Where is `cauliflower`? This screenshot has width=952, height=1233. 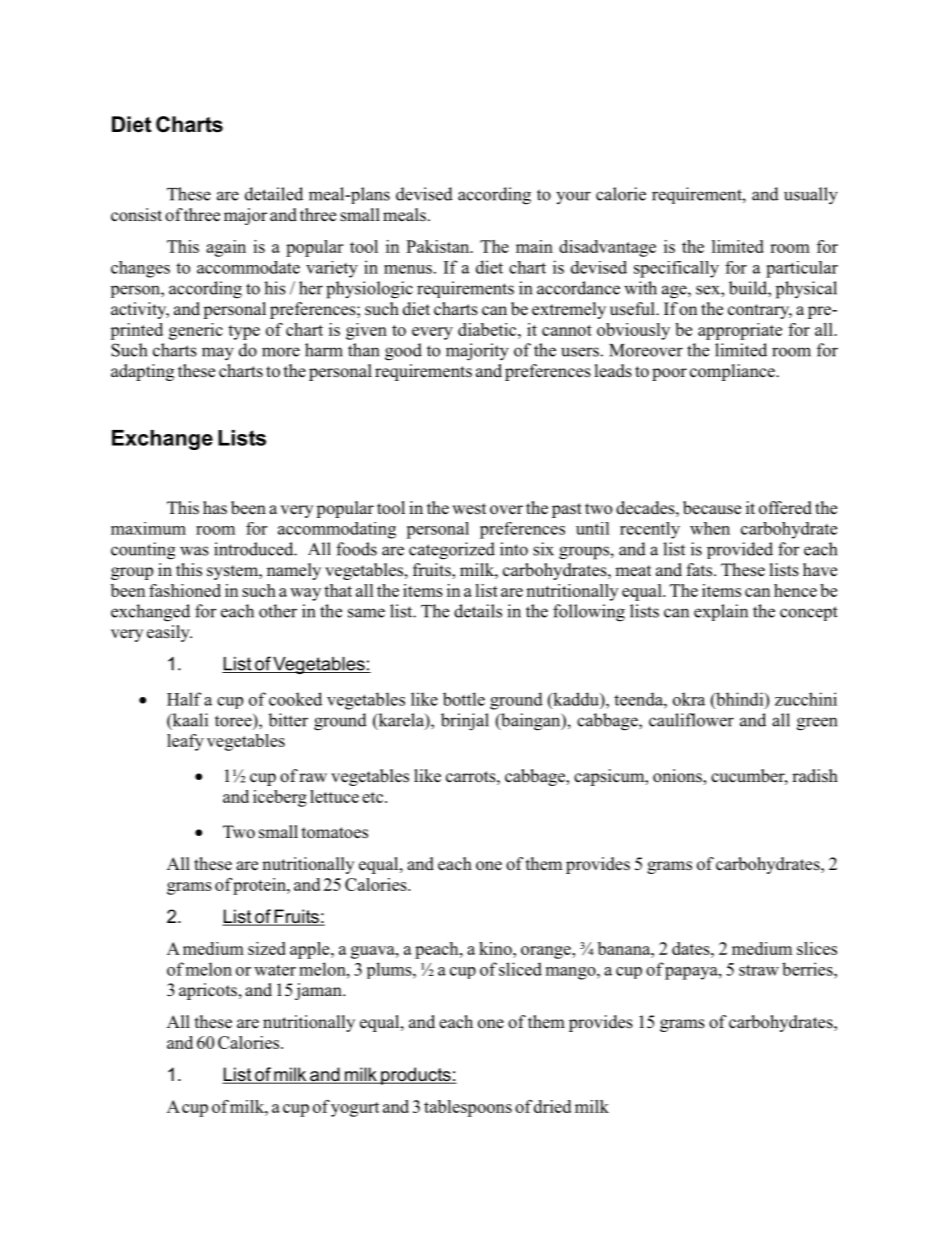
cauliflower is located at coordinates (691, 720).
